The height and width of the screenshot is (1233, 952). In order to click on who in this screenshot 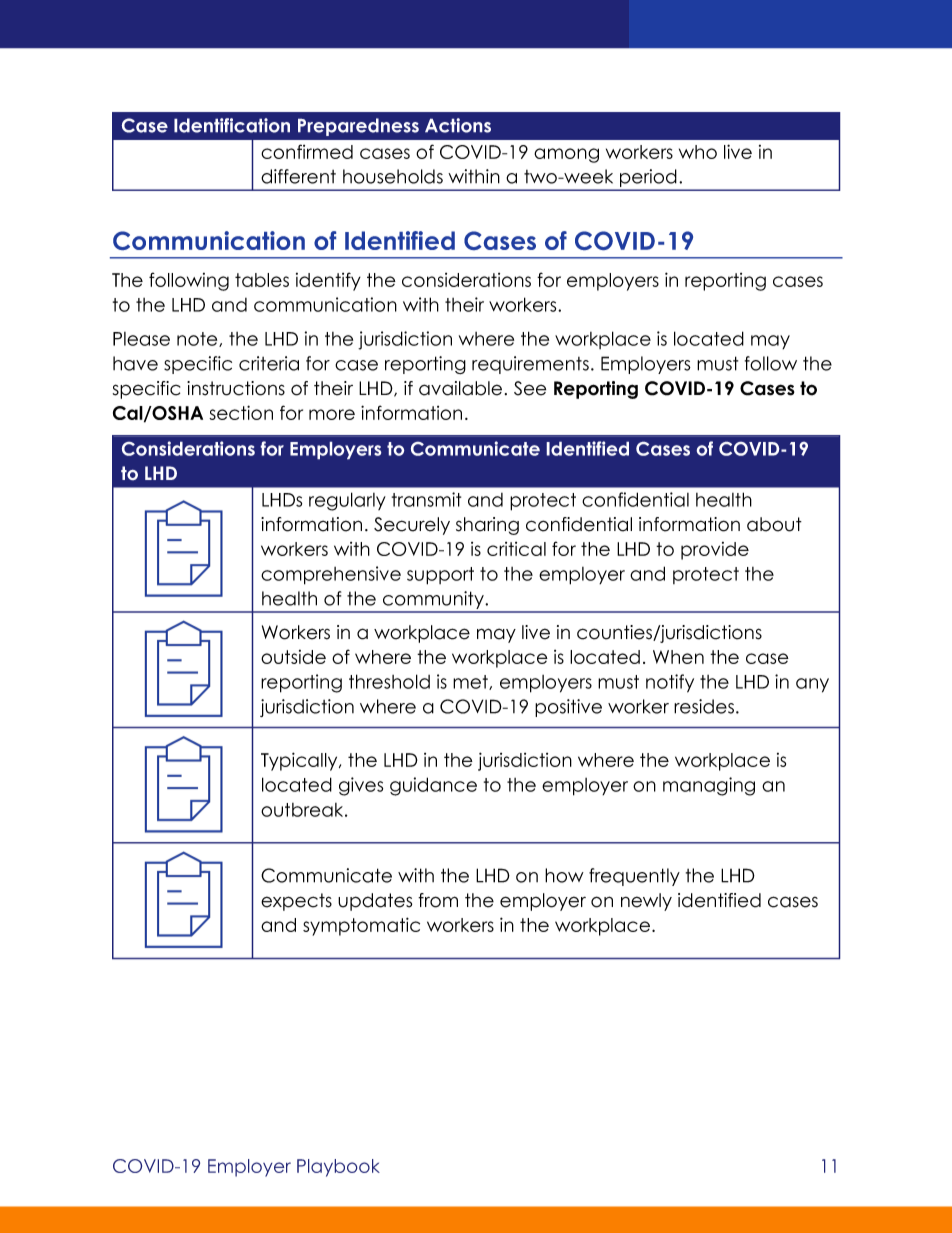, I will do `click(698, 152)`.
